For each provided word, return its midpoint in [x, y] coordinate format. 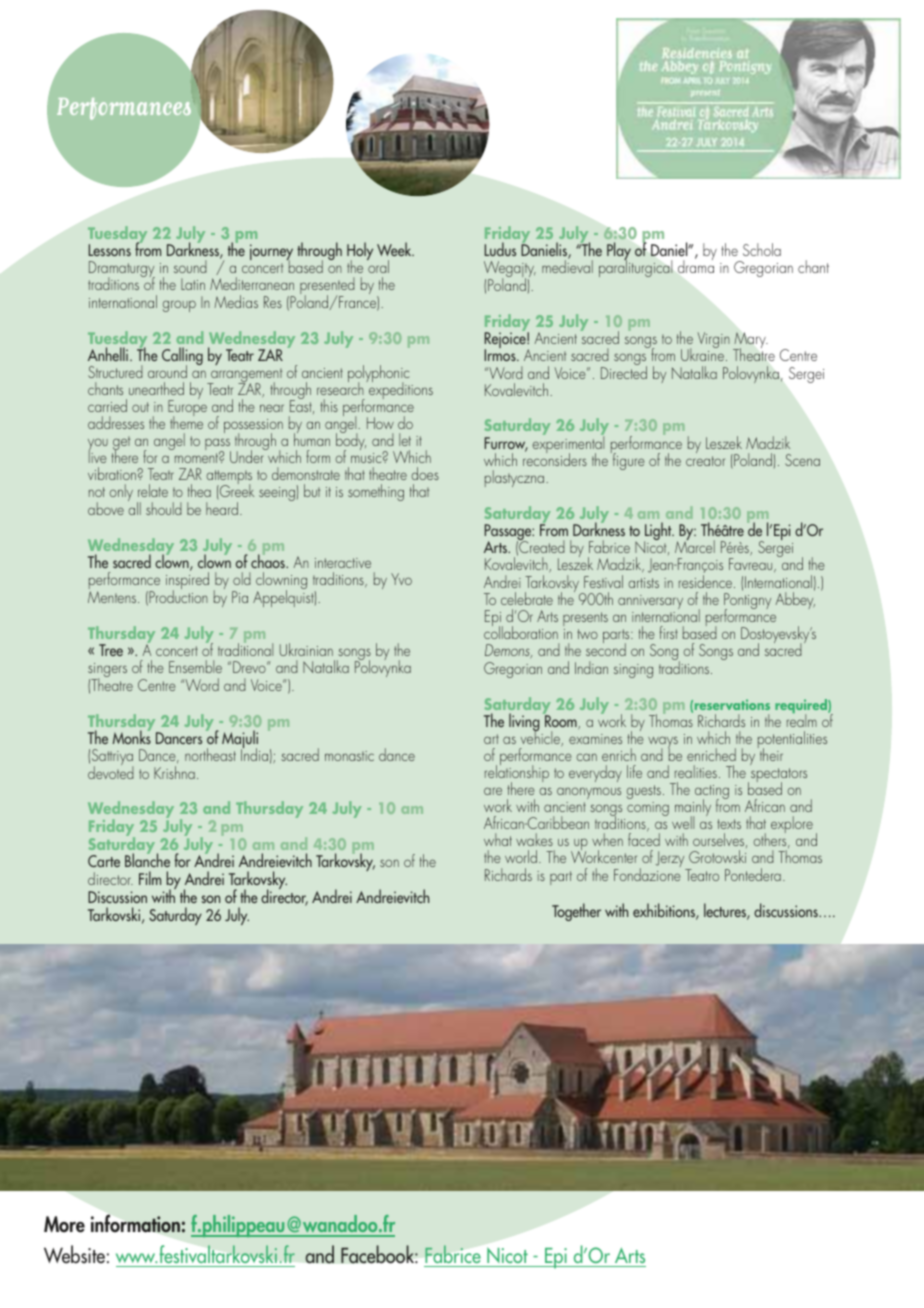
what [498, 839]
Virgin [714, 340]
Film [150, 878]
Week [395, 249]
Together [576, 912]
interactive [343, 563]
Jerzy [671, 860]
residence [707, 581]
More [64, 1224]
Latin [193, 284]
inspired [187, 581]
